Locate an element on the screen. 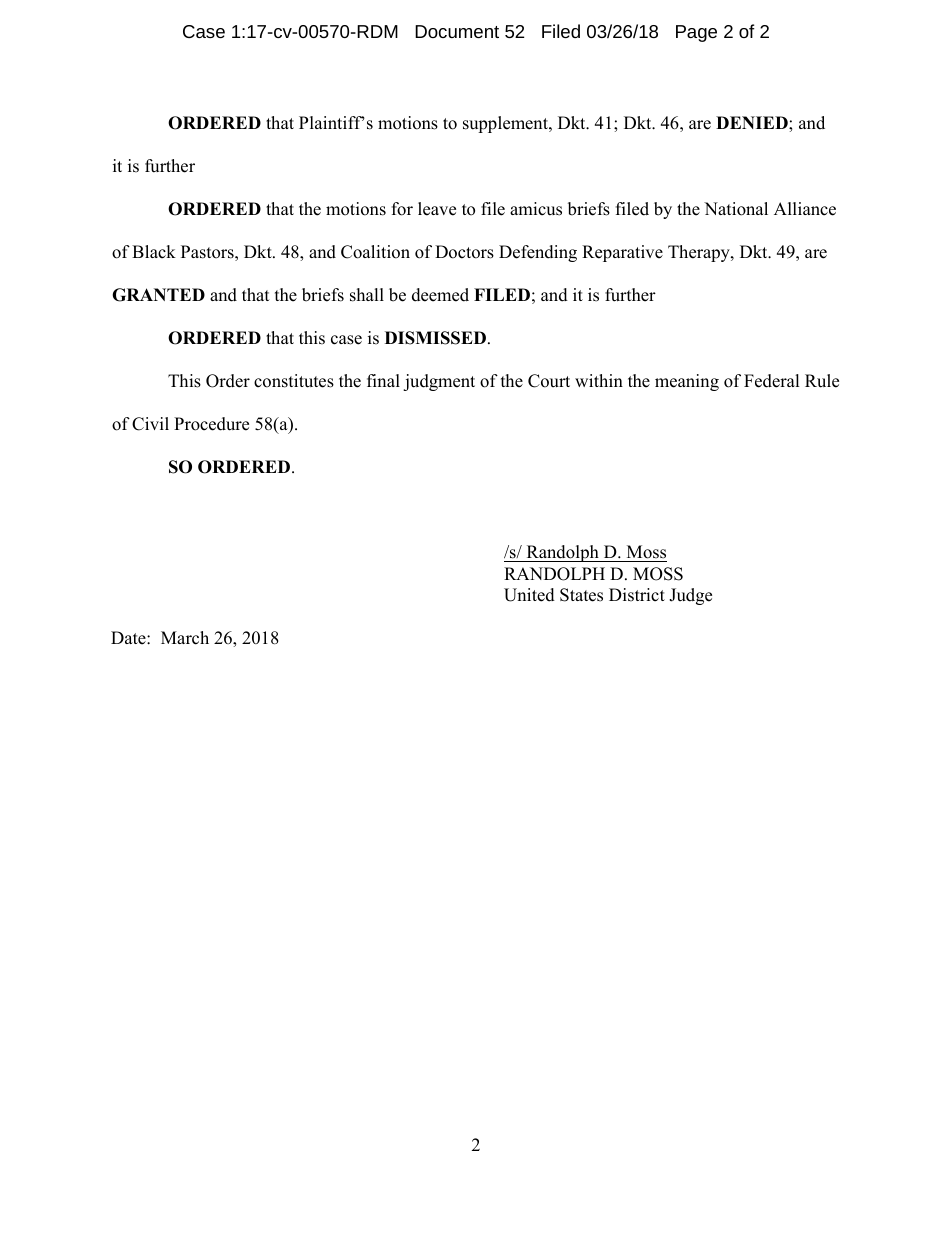  Therapy is located at coordinates (700, 253).
